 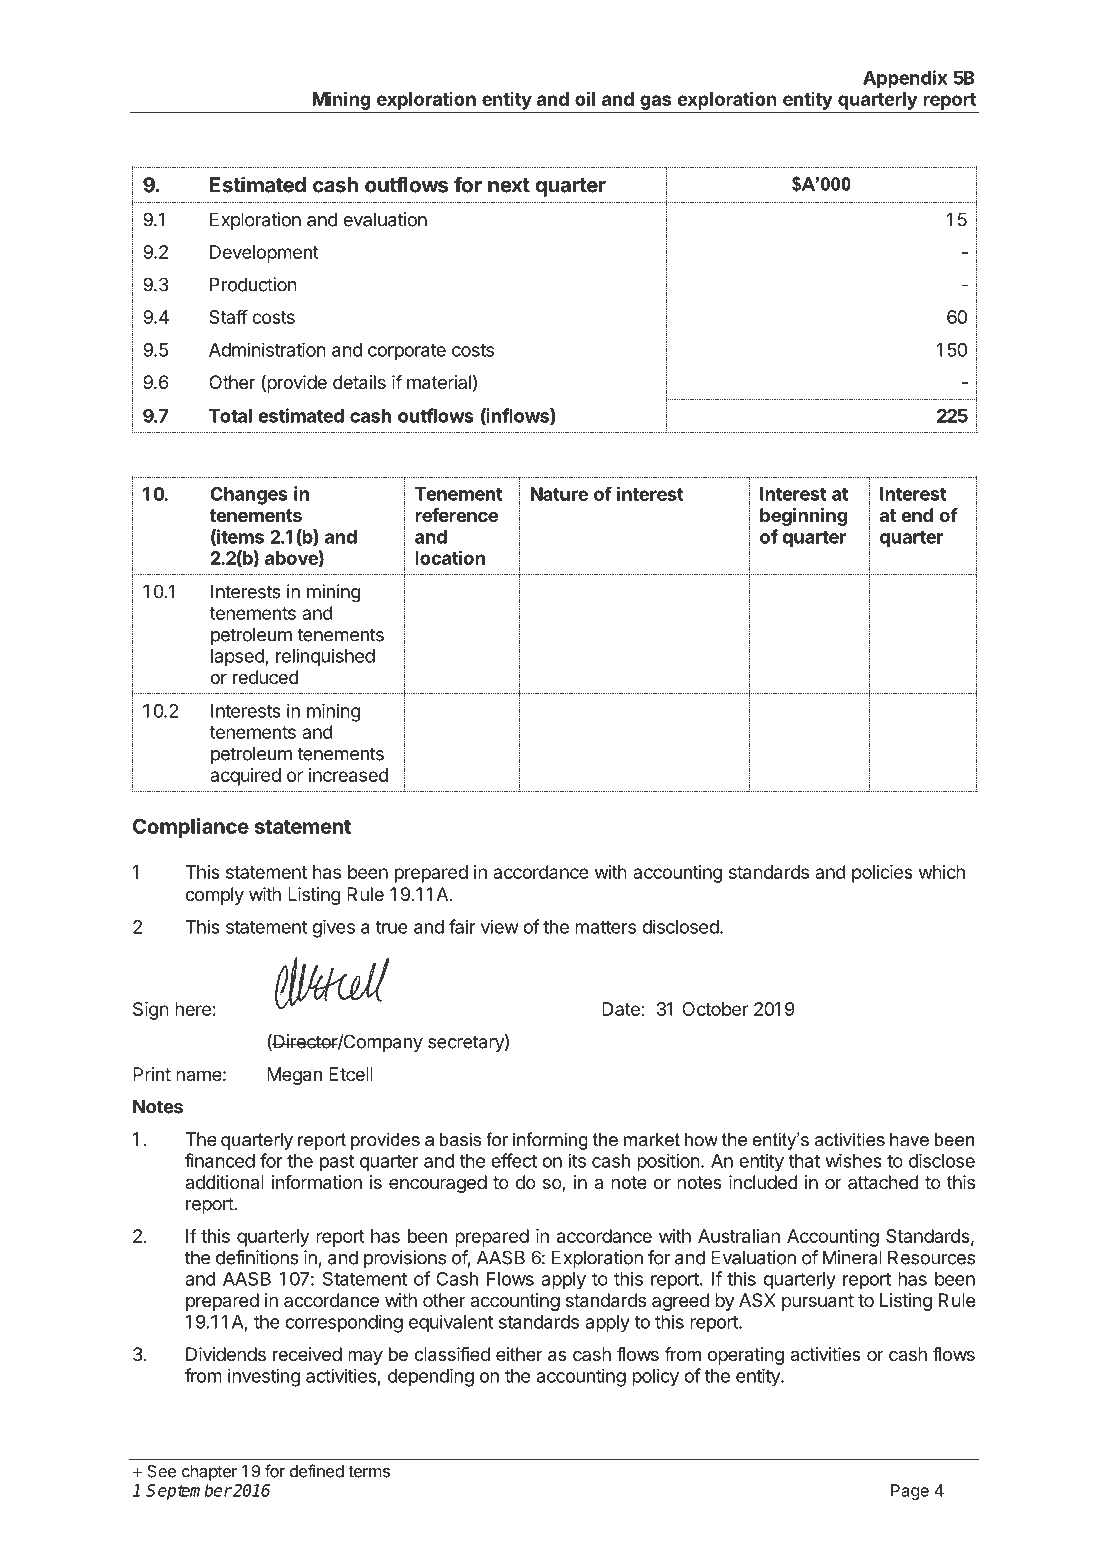 I want to click on October, so click(x=715, y=1009).
